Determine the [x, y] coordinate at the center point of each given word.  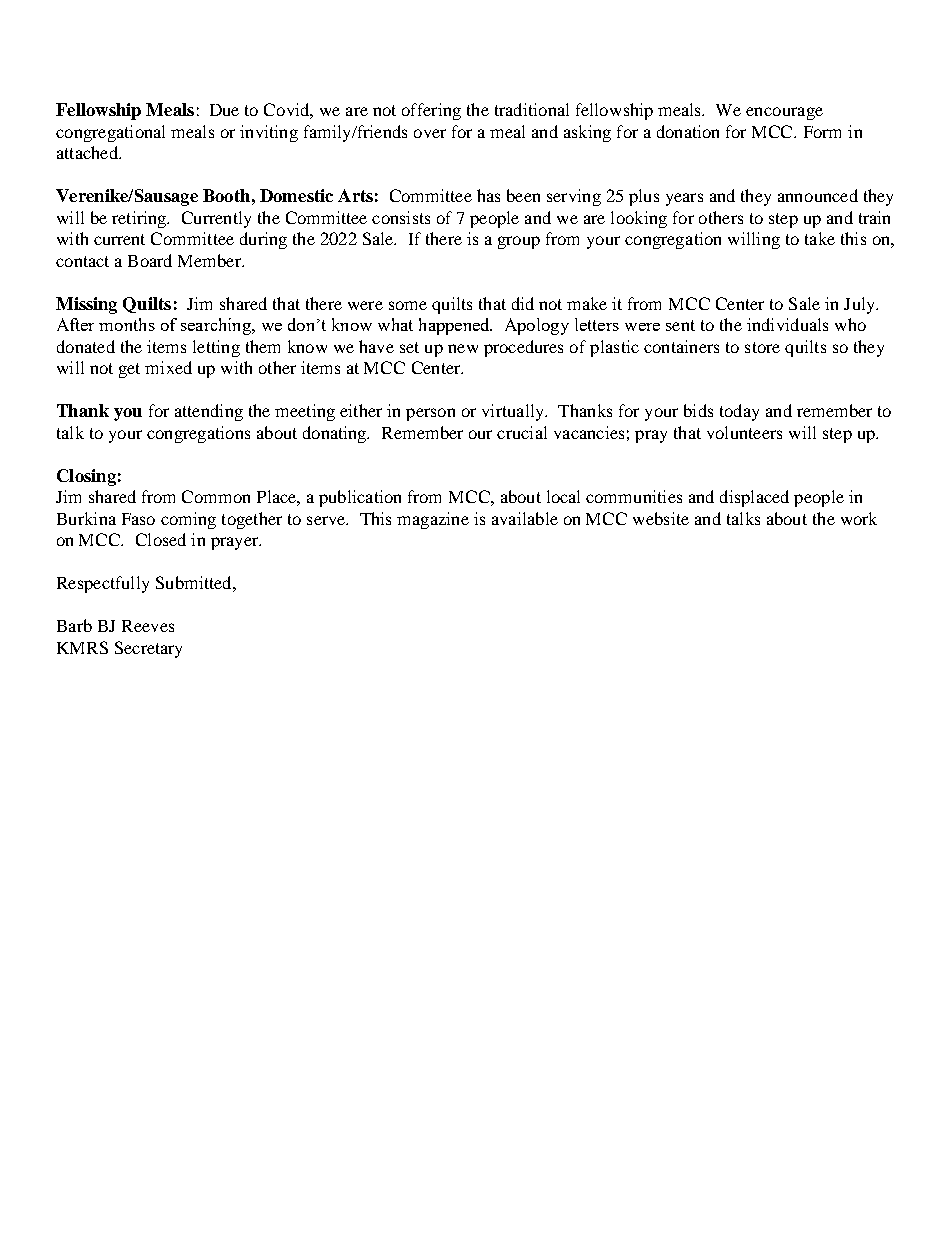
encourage [784, 113]
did [523, 303]
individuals [787, 324]
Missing [86, 305]
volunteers [744, 432]
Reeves [148, 626]
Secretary [148, 649]
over [430, 133]
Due [224, 110]
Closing [86, 477]
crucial [522, 432]
